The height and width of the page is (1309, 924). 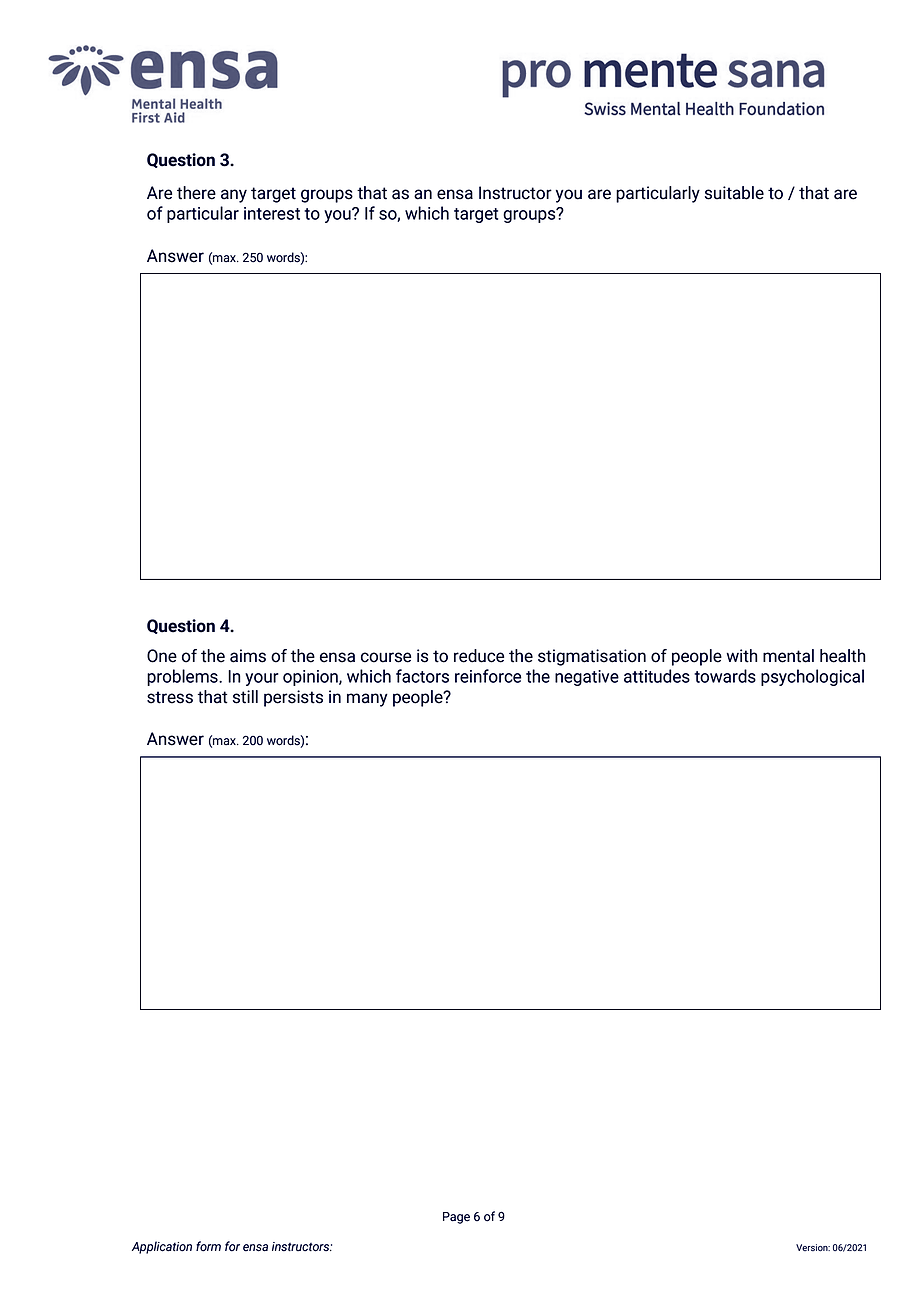 I want to click on still, so click(x=245, y=697).
